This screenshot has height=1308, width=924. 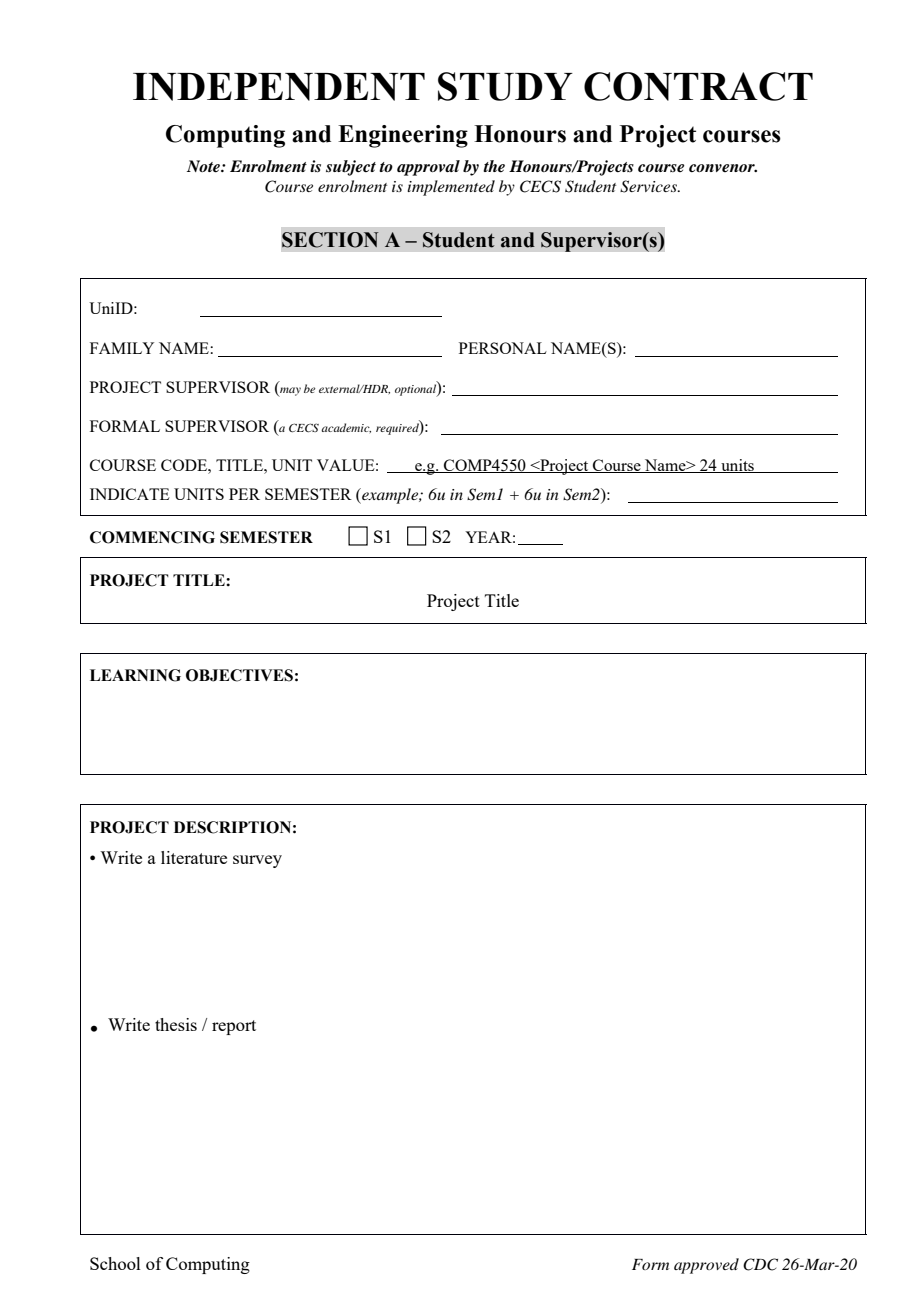 I want to click on CONTRACT, so click(x=698, y=86).
